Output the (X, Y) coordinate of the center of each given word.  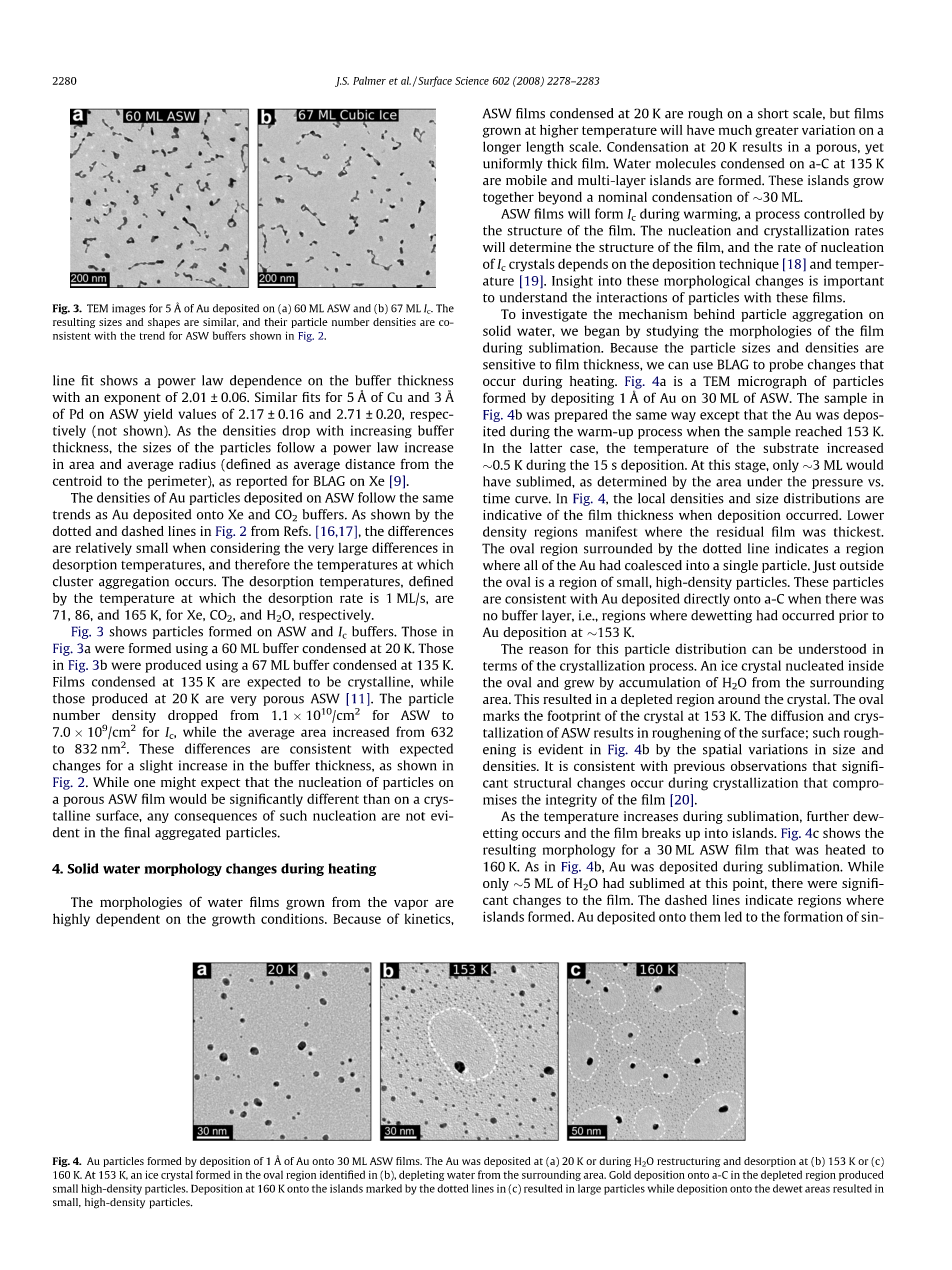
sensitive (509, 364)
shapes (164, 323)
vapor (411, 905)
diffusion (797, 715)
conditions (293, 918)
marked (384, 1188)
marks (501, 716)
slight (156, 766)
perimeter (178, 482)
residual (740, 531)
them (705, 916)
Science (472, 81)
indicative (512, 515)
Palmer (369, 80)
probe (786, 365)
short (773, 113)
